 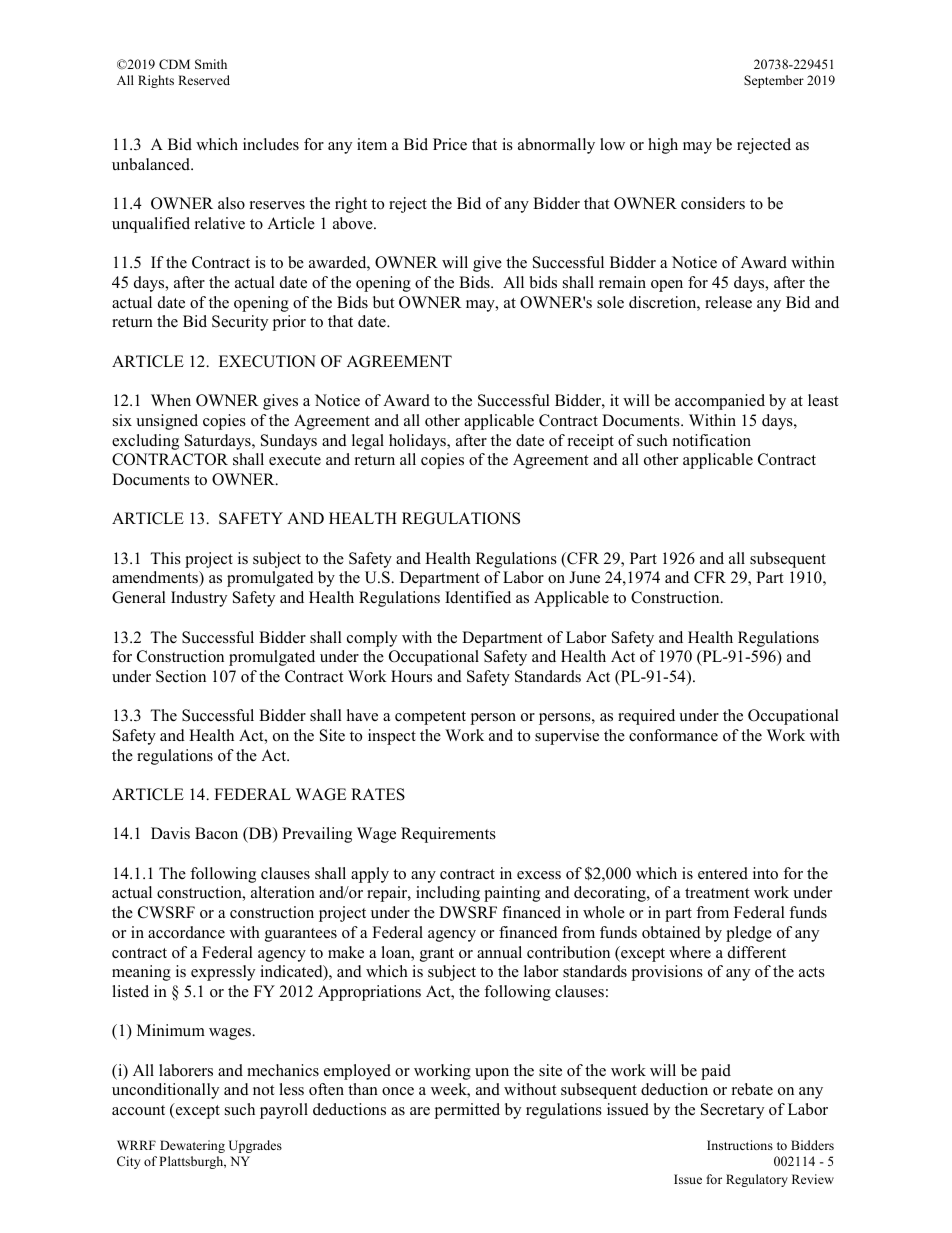 What do you see at coordinates (240, 323) in the screenshot?
I see `Security` at bounding box center [240, 323].
